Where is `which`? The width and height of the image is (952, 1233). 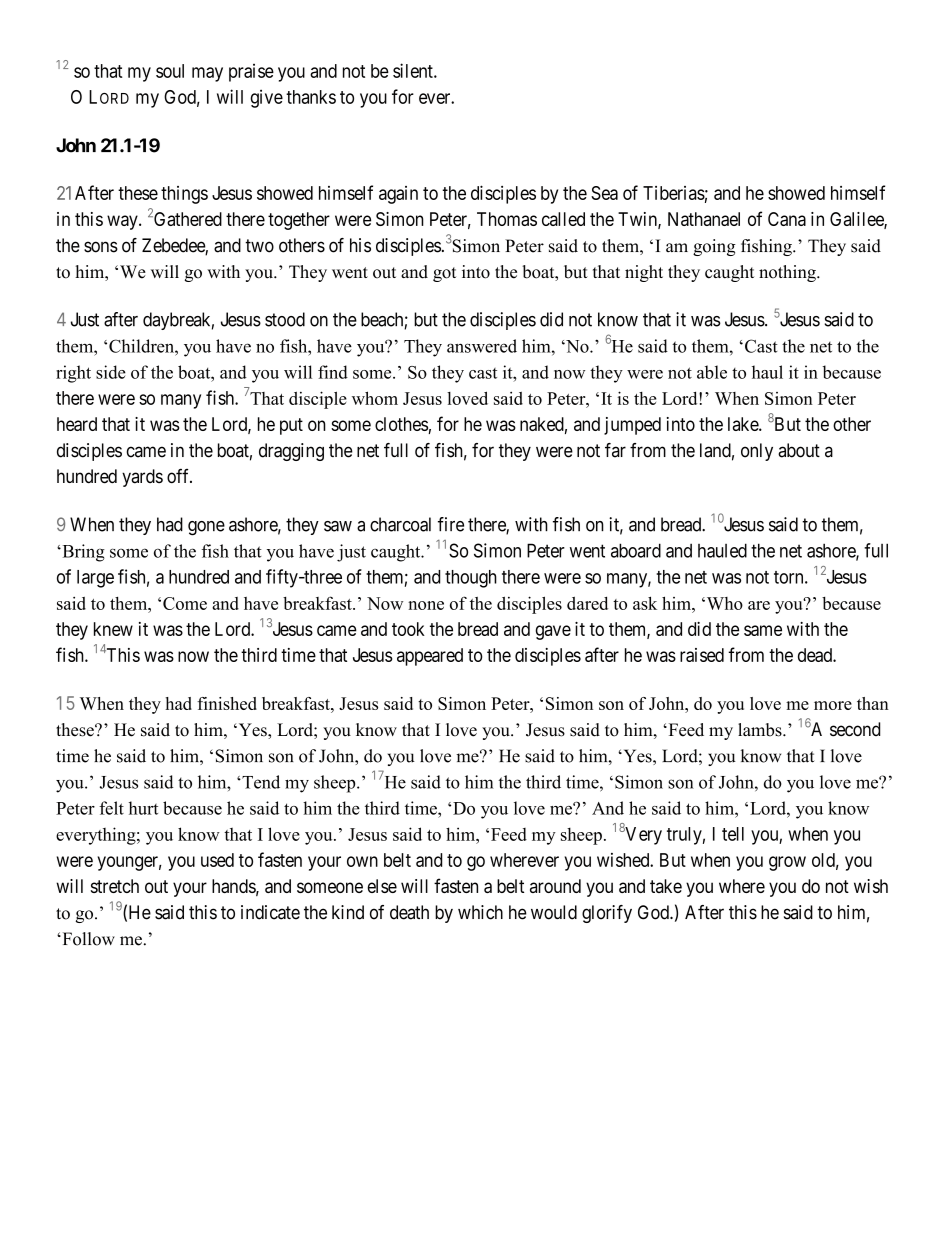
which is located at coordinates (480, 912).
